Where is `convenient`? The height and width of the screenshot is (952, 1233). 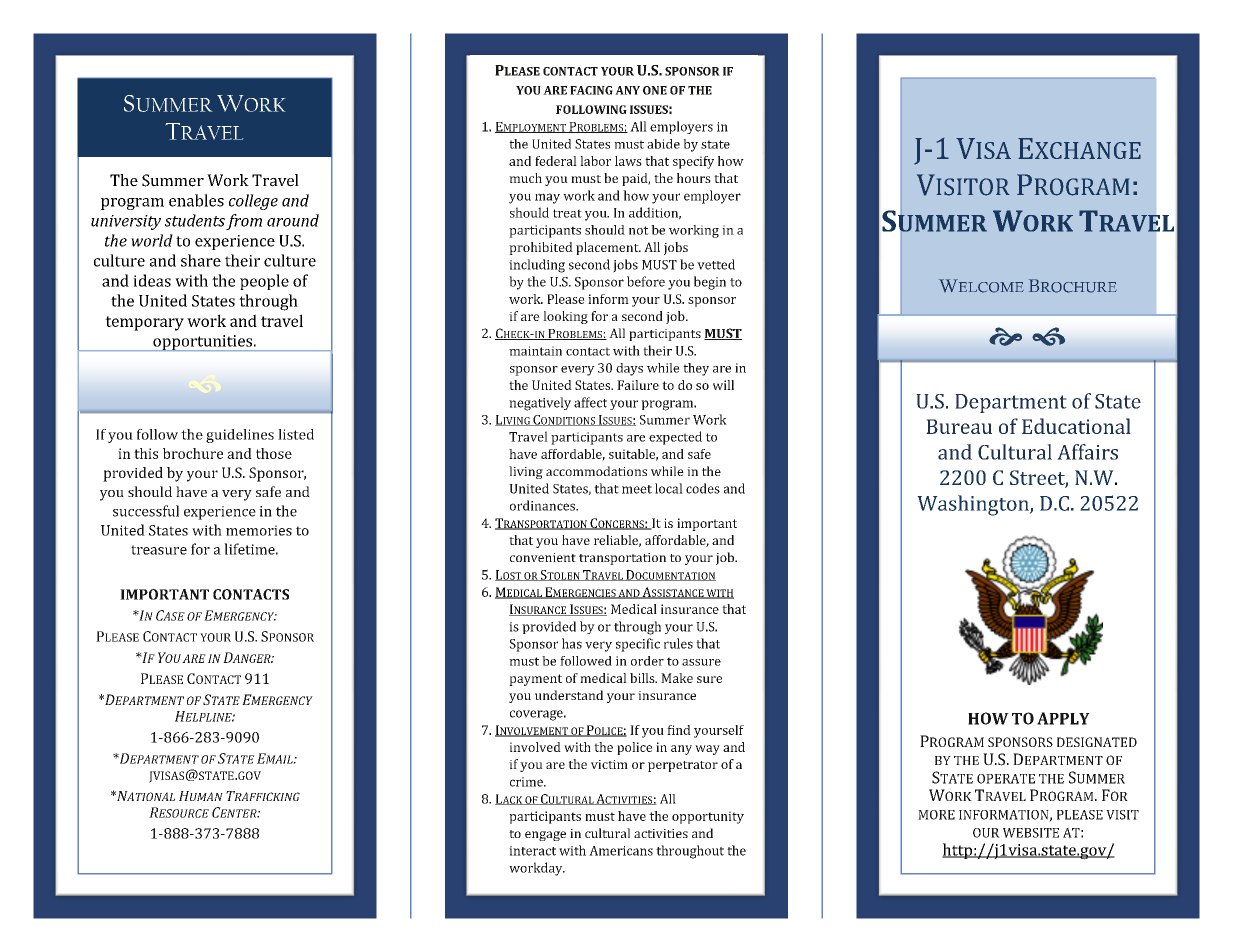
convenient is located at coordinates (543, 557).
